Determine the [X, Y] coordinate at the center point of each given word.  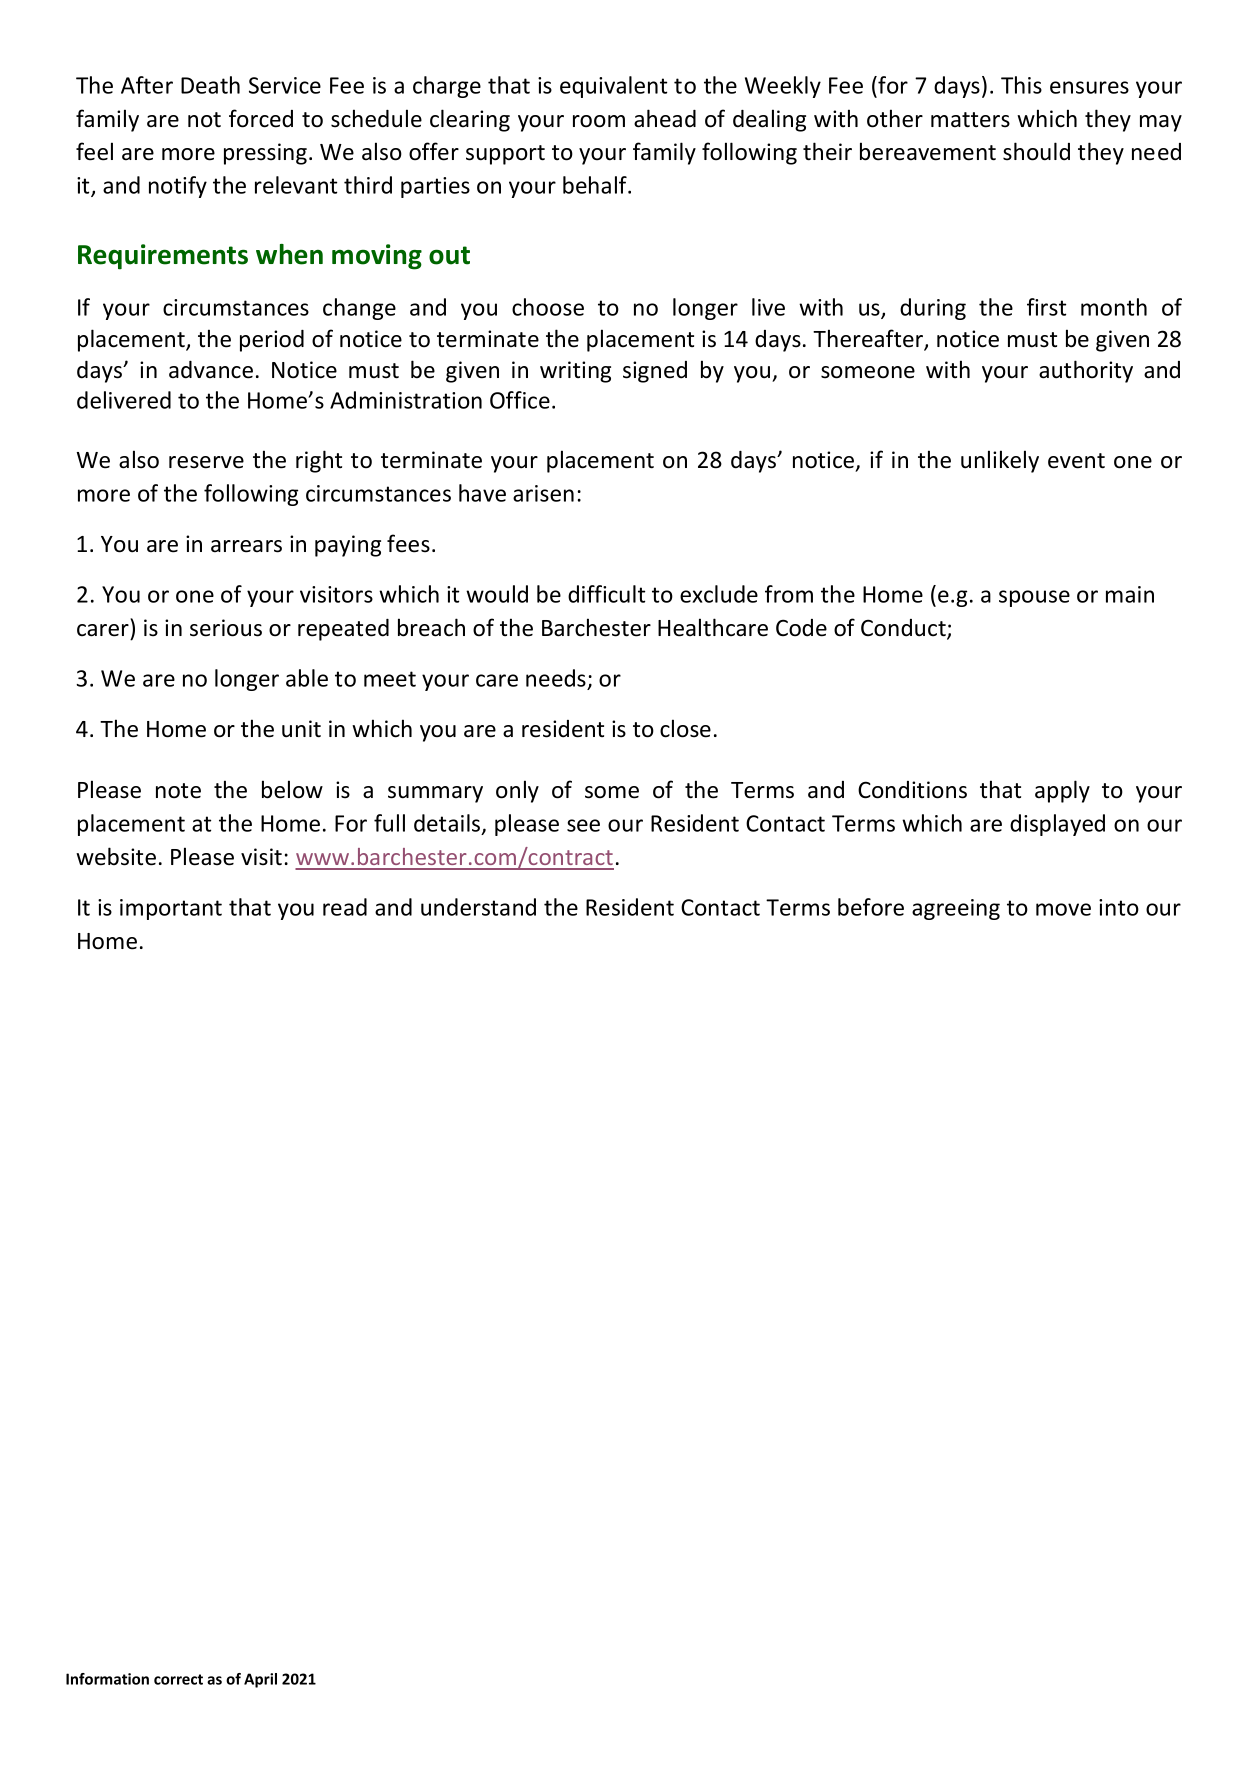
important [171, 909]
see [583, 825]
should [1036, 151]
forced [261, 118]
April [260, 1680]
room [599, 121]
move [1063, 909]
